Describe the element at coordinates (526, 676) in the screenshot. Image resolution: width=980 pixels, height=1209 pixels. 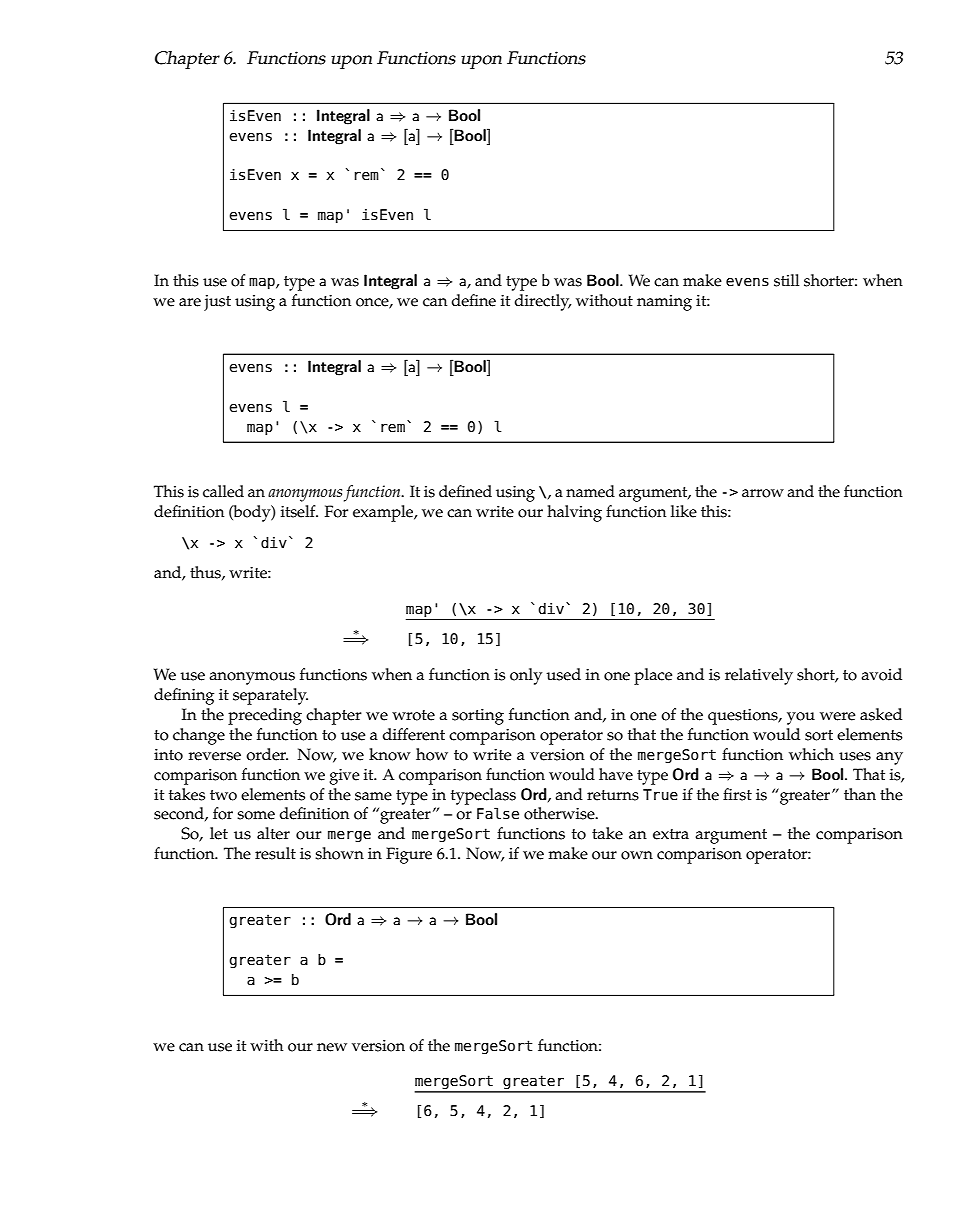
I see `only` at that location.
